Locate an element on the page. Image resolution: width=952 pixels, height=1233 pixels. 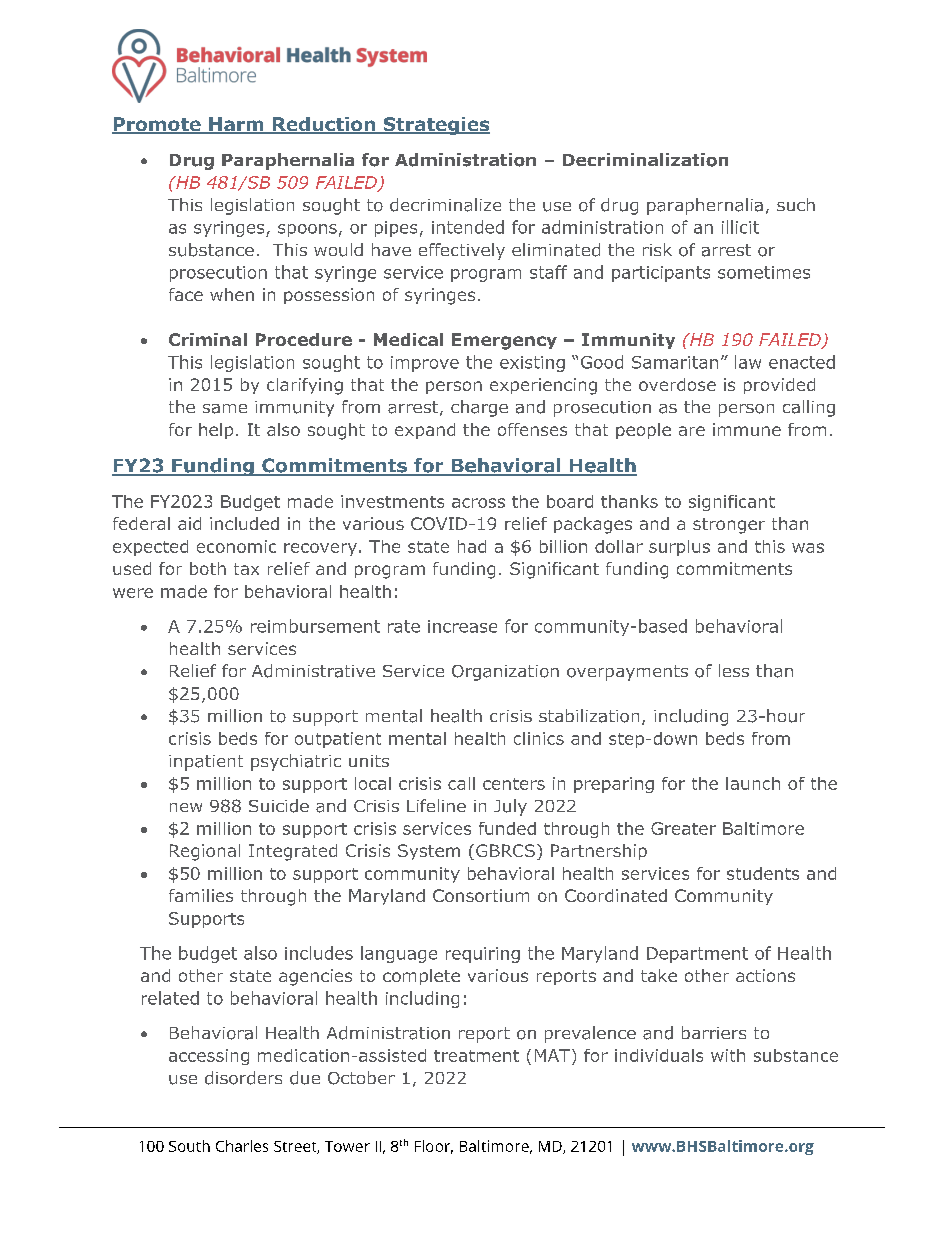
clinics is located at coordinates (539, 738).
